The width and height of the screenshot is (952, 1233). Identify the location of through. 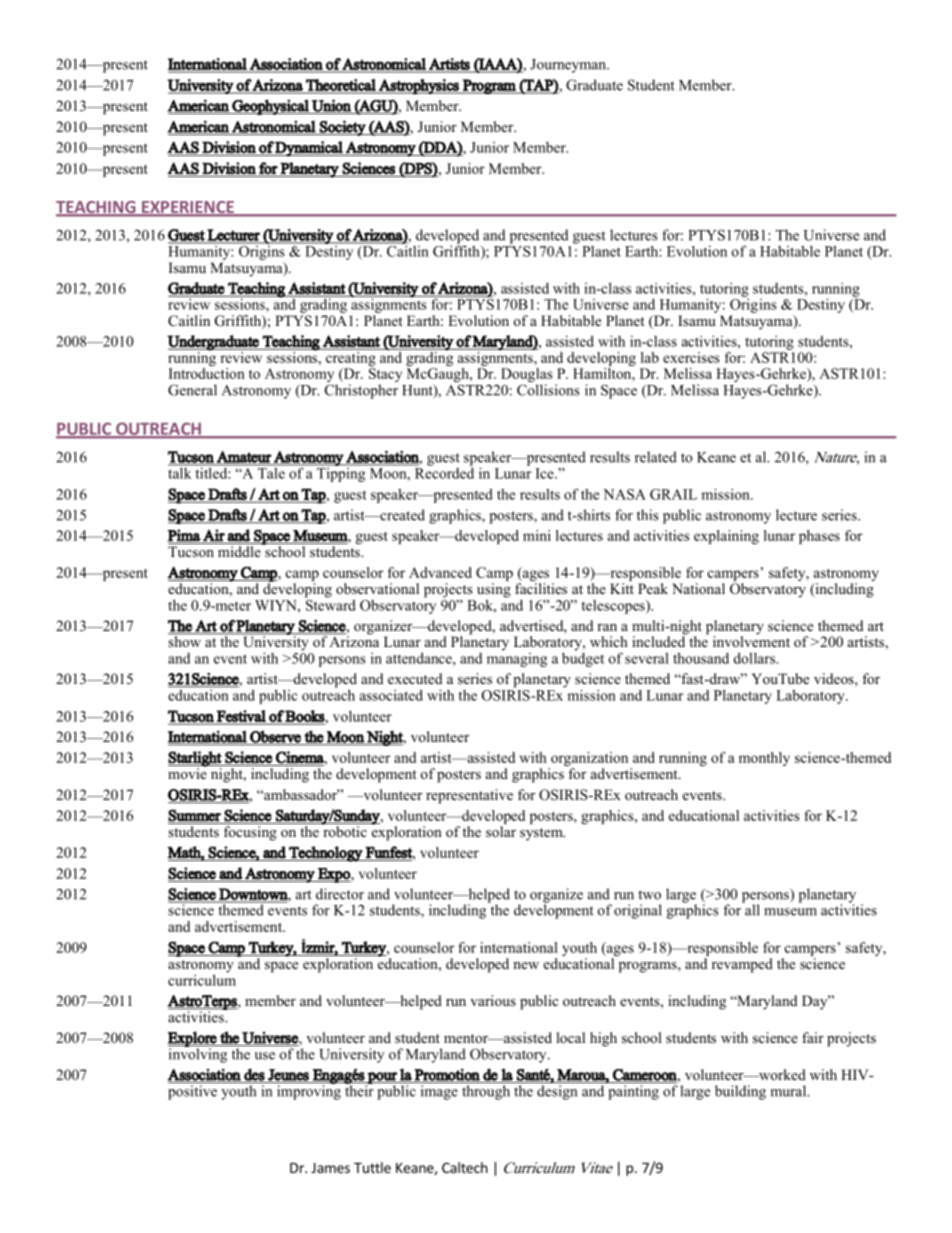
(486, 1092).
